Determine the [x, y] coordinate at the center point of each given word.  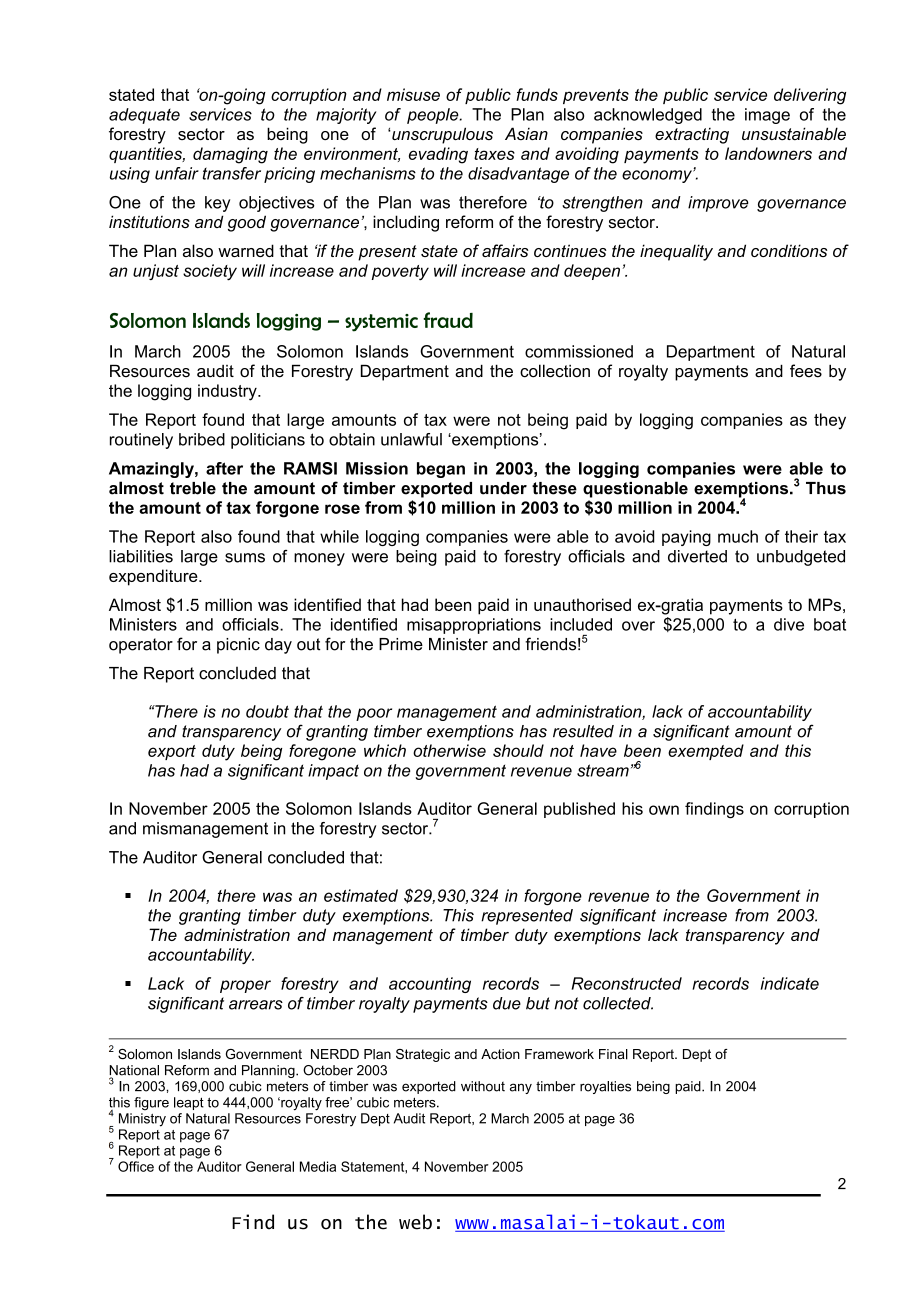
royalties [605, 1087]
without [483, 1086]
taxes [494, 154]
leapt [189, 1103]
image [767, 116]
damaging [230, 155]
